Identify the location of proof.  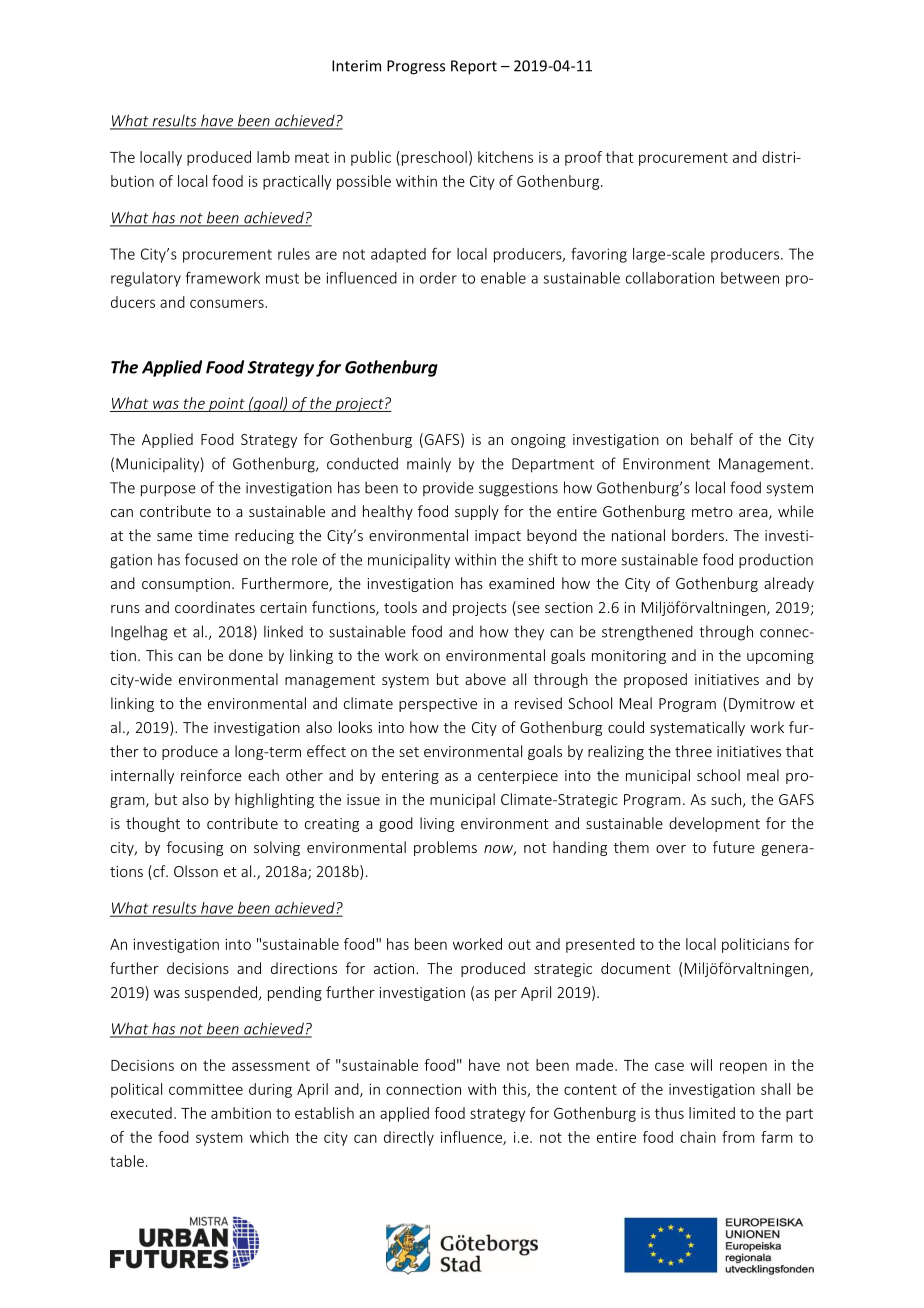
(583, 158).
